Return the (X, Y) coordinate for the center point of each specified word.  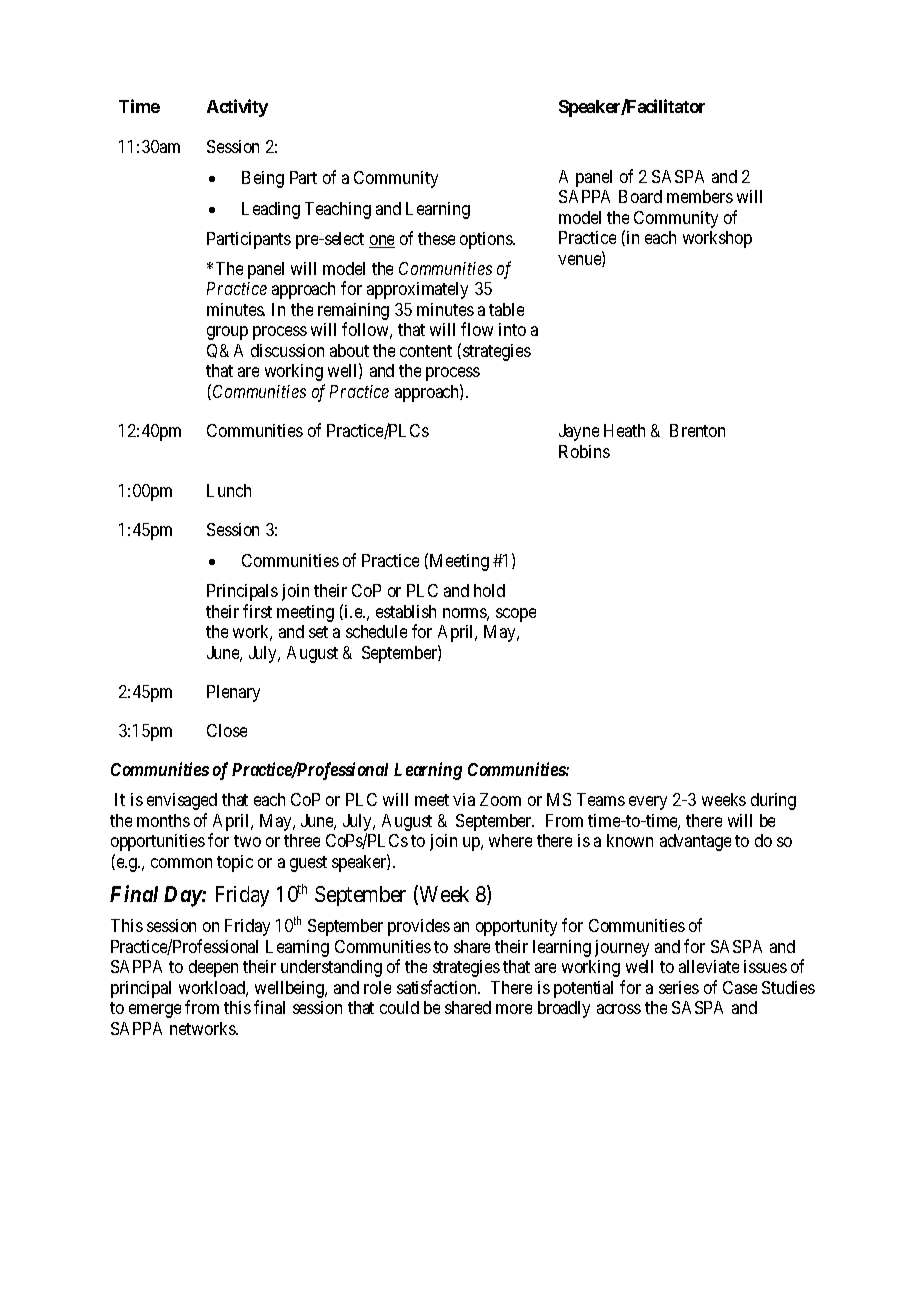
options (487, 240)
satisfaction (438, 987)
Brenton (697, 430)
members (700, 196)
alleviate (709, 966)
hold (489, 590)
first (257, 611)
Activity (237, 108)
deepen (213, 968)
